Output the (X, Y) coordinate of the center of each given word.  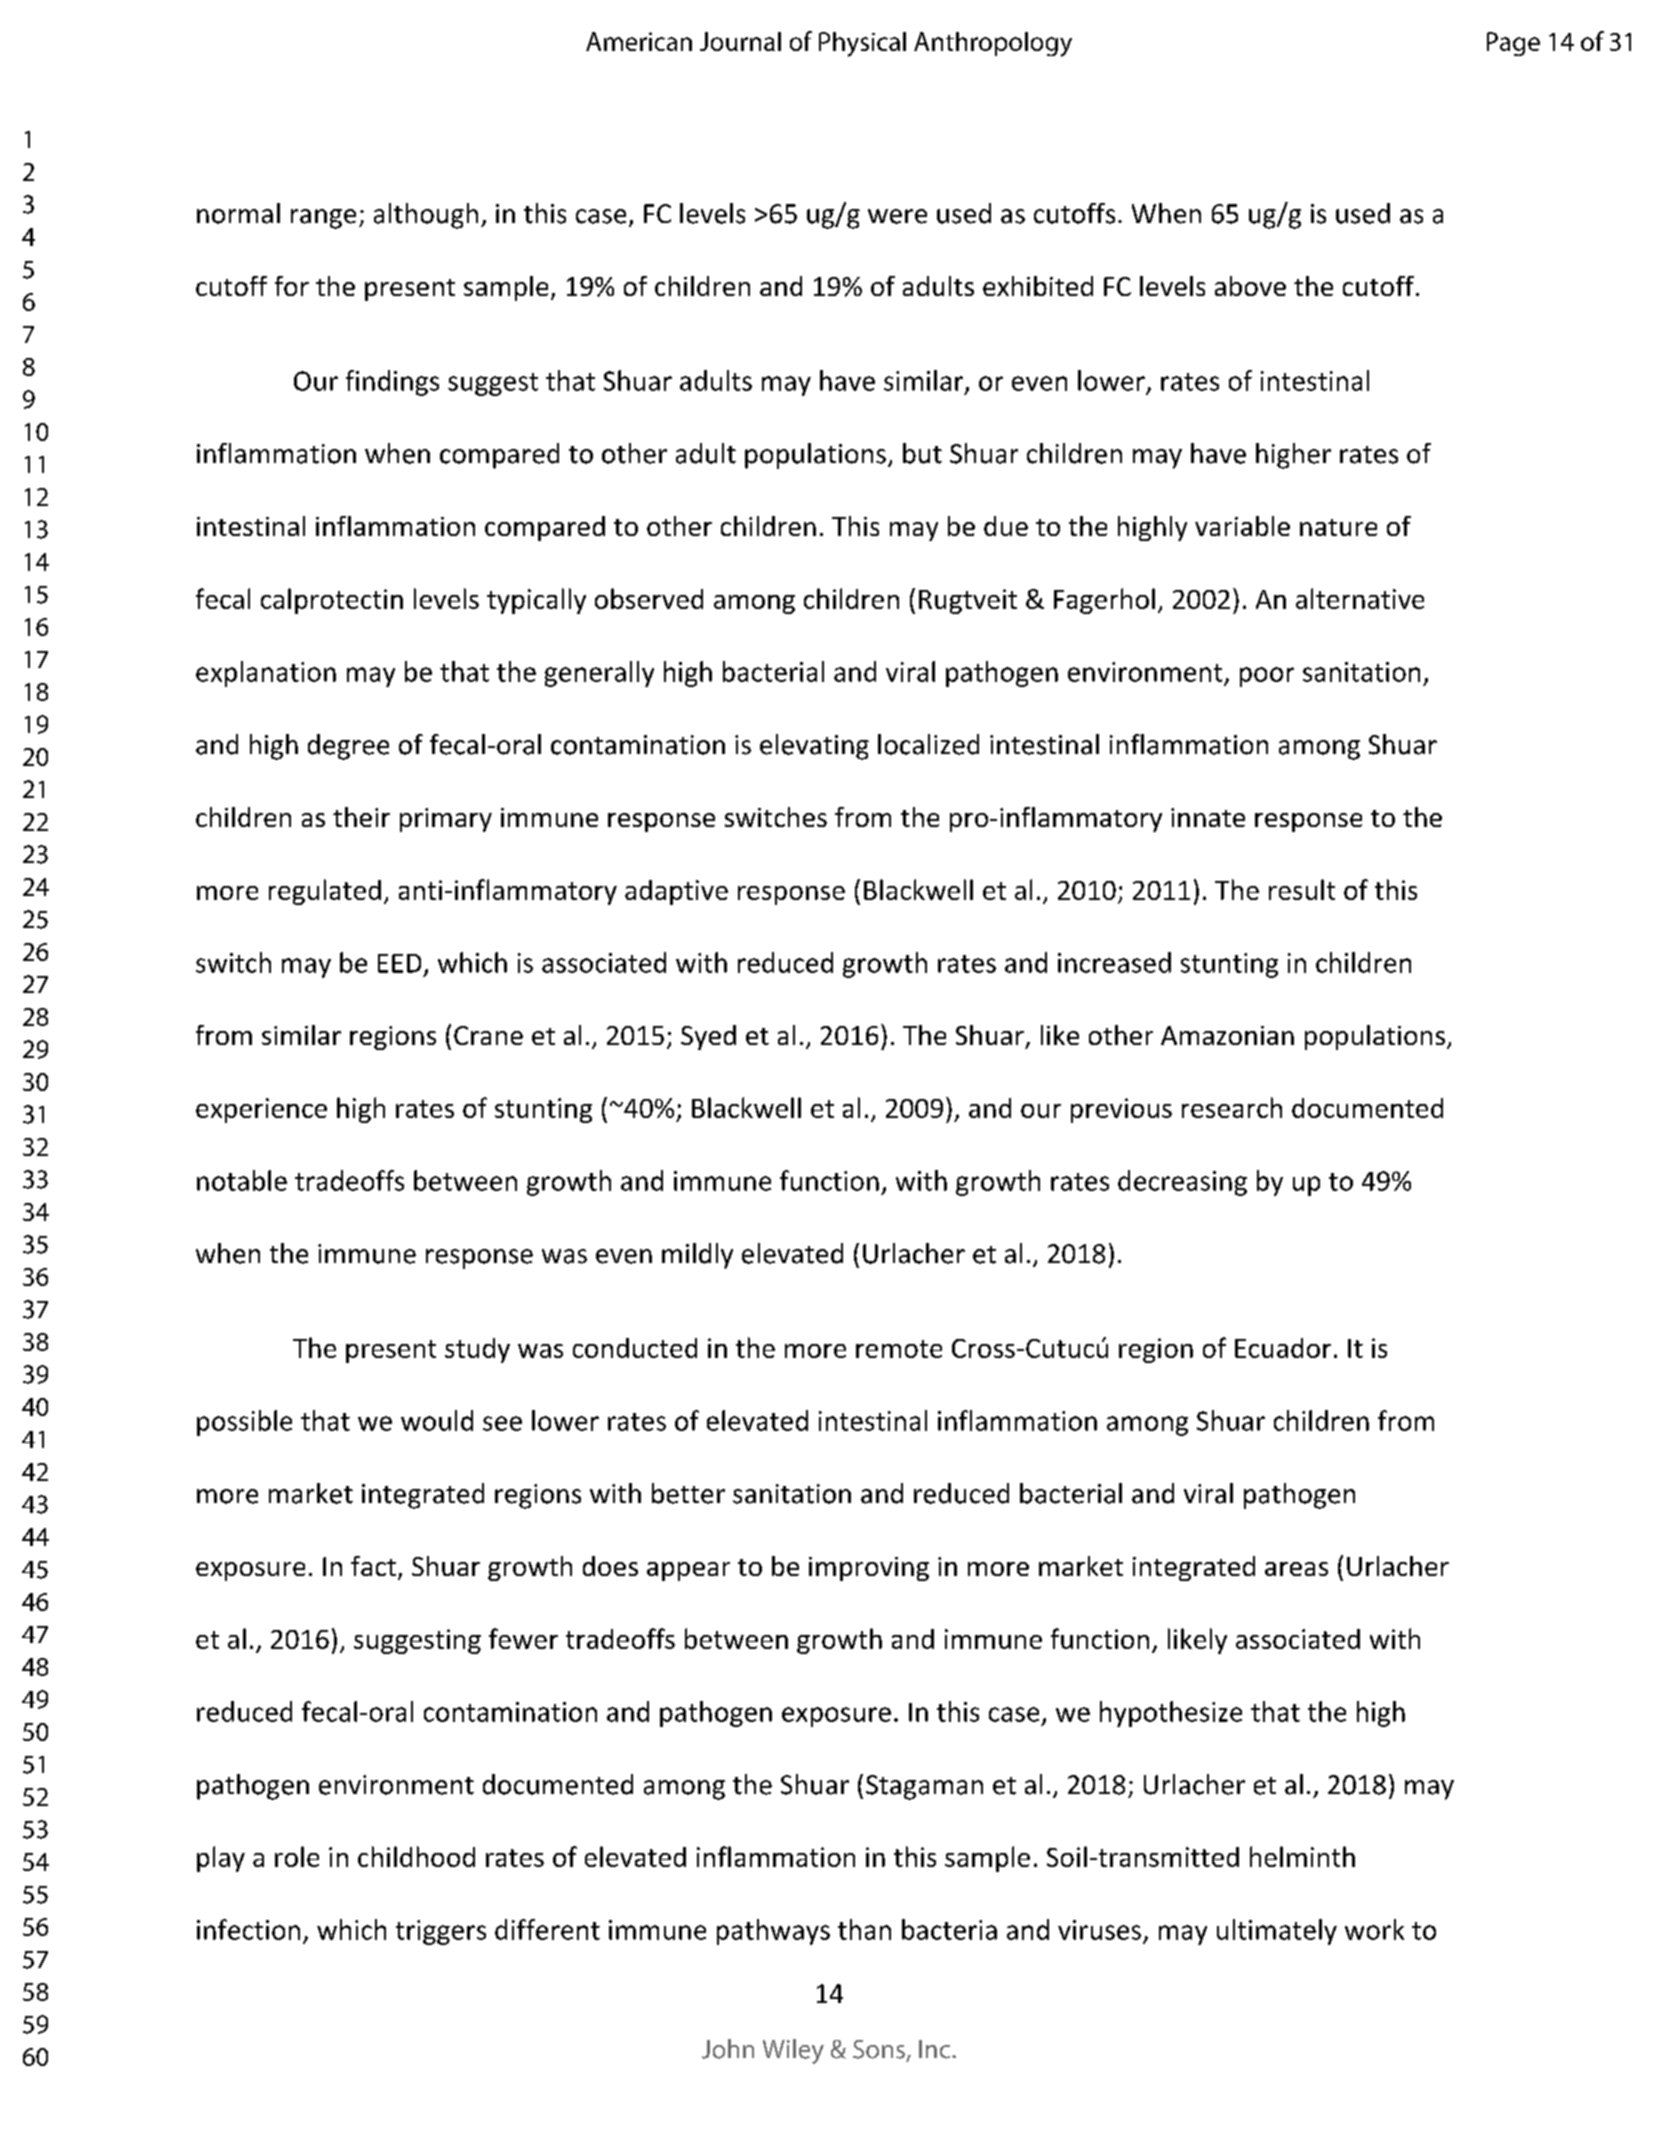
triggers (441, 1932)
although (426, 216)
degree (348, 747)
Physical (862, 44)
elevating (814, 747)
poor (1267, 677)
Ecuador (1283, 1348)
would (437, 1420)
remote (899, 1349)
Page (1513, 44)
